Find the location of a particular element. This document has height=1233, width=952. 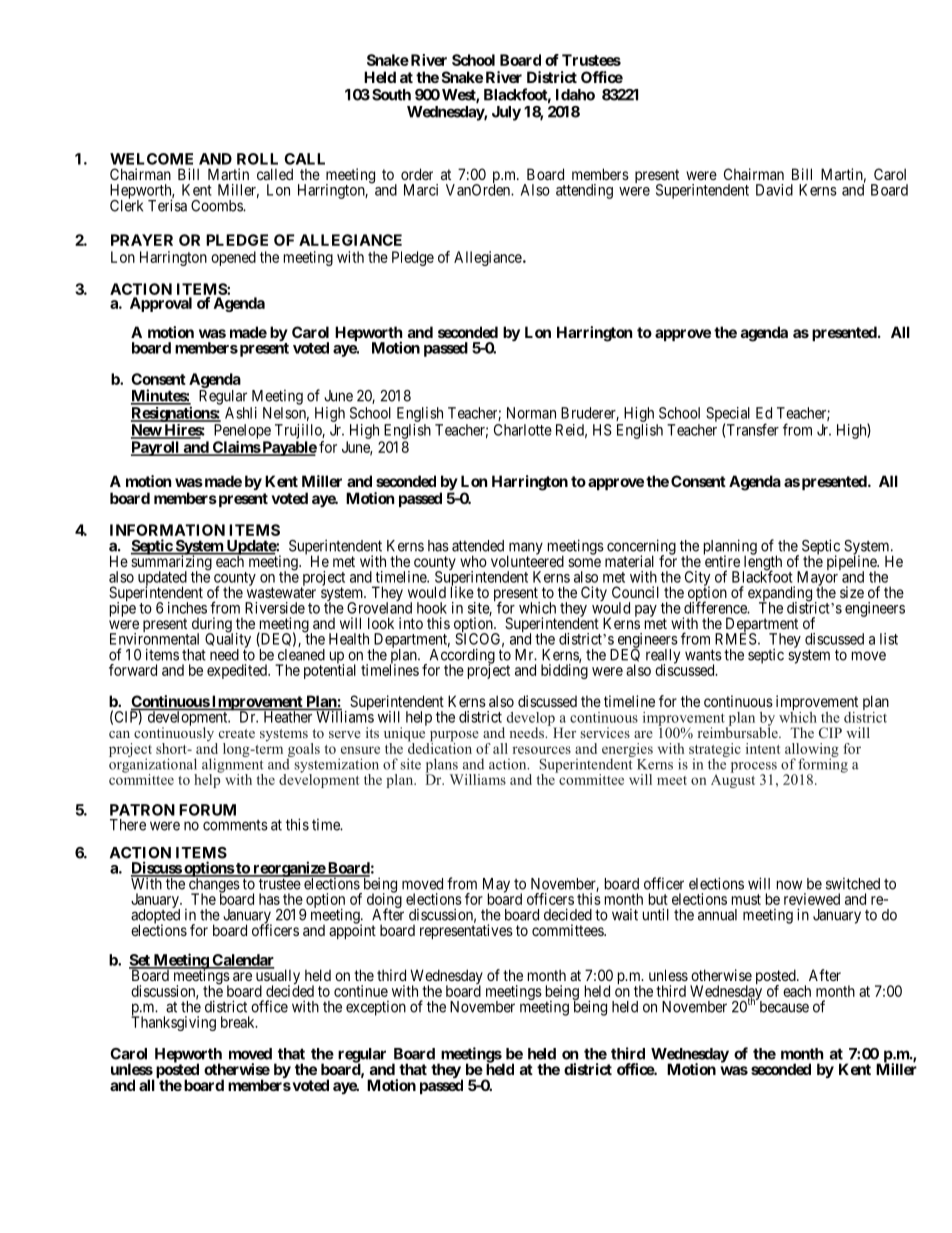

reimbursable is located at coordinates (738, 731).
